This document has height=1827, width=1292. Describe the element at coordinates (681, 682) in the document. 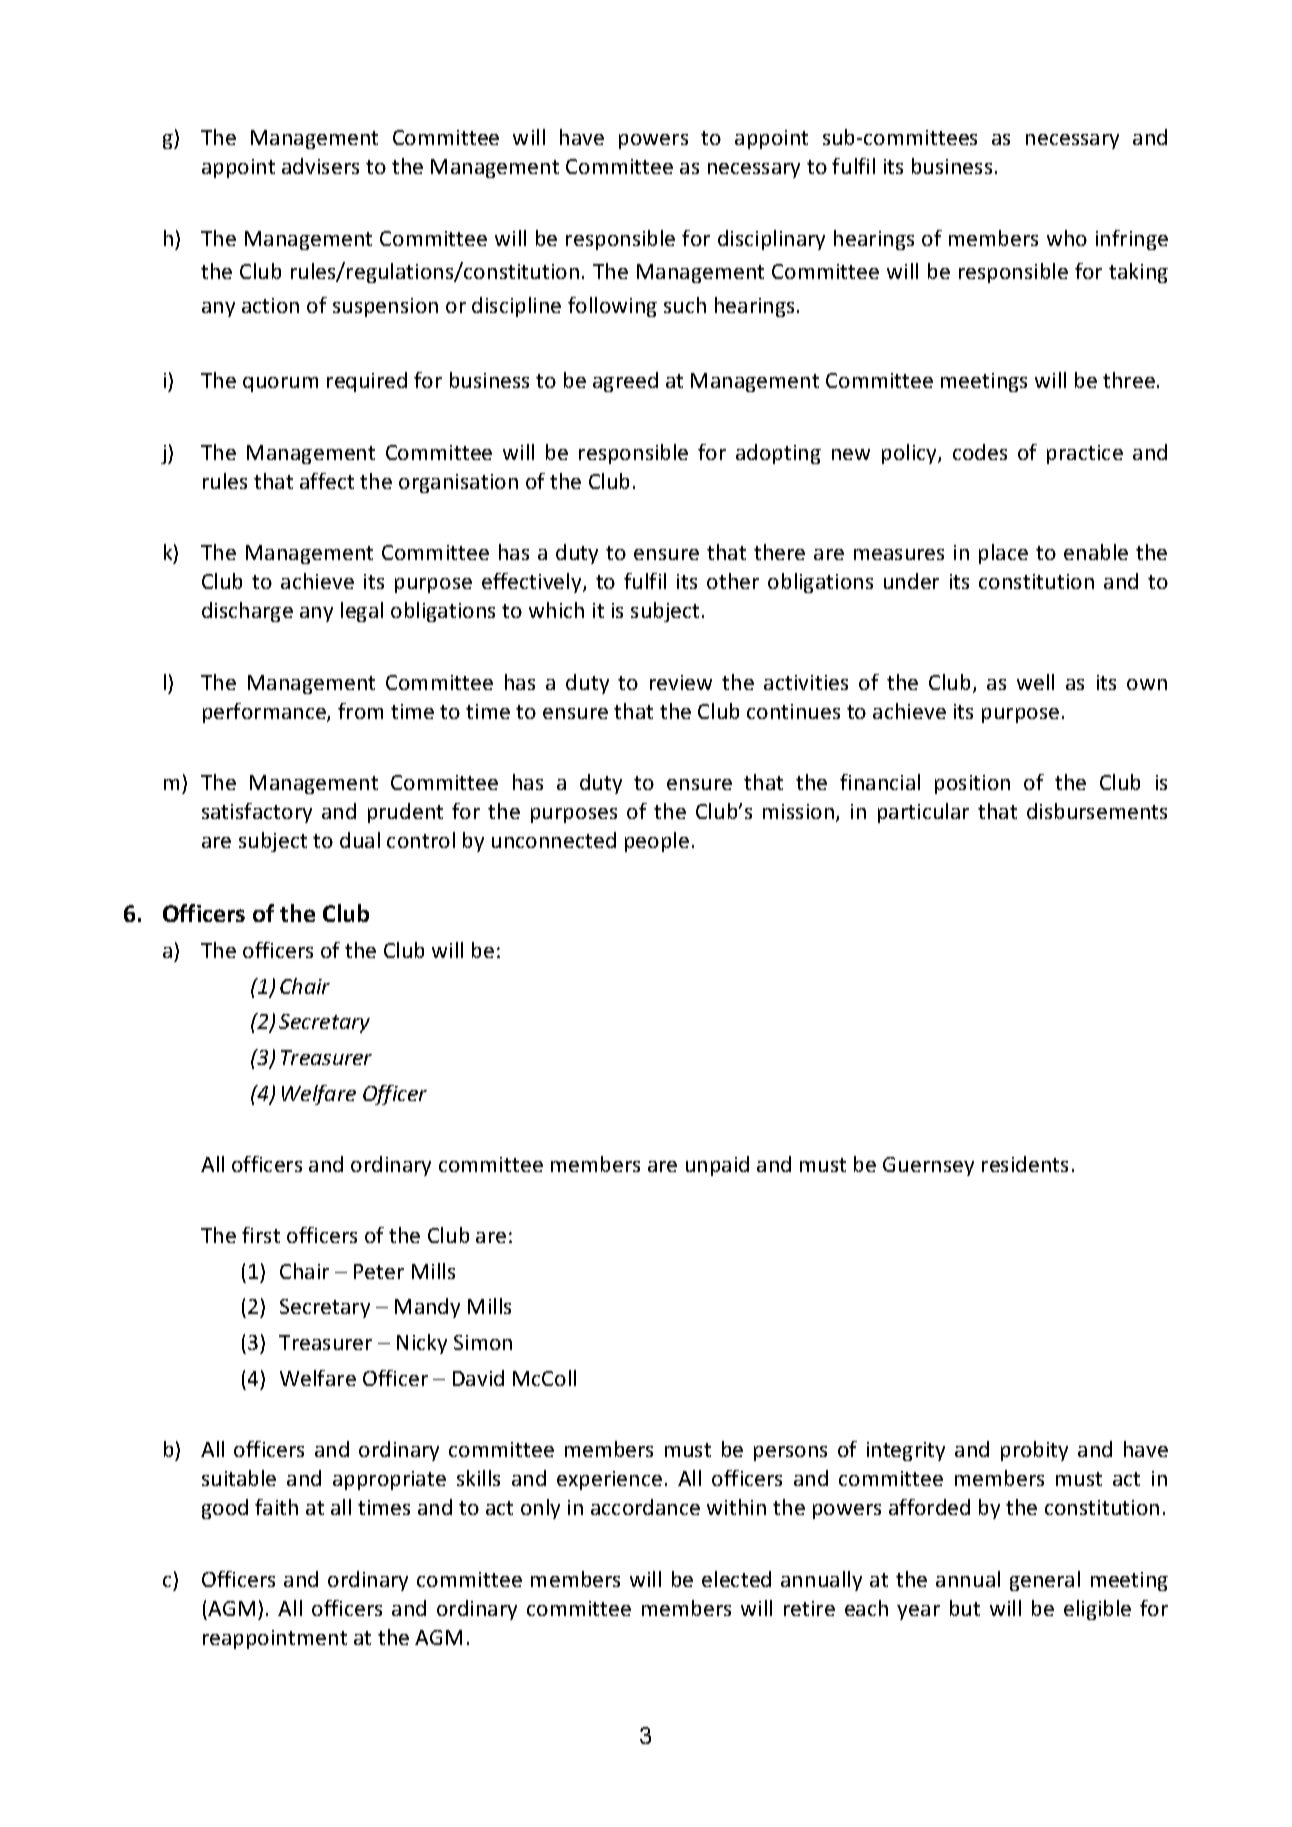

I see `review` at that location.
